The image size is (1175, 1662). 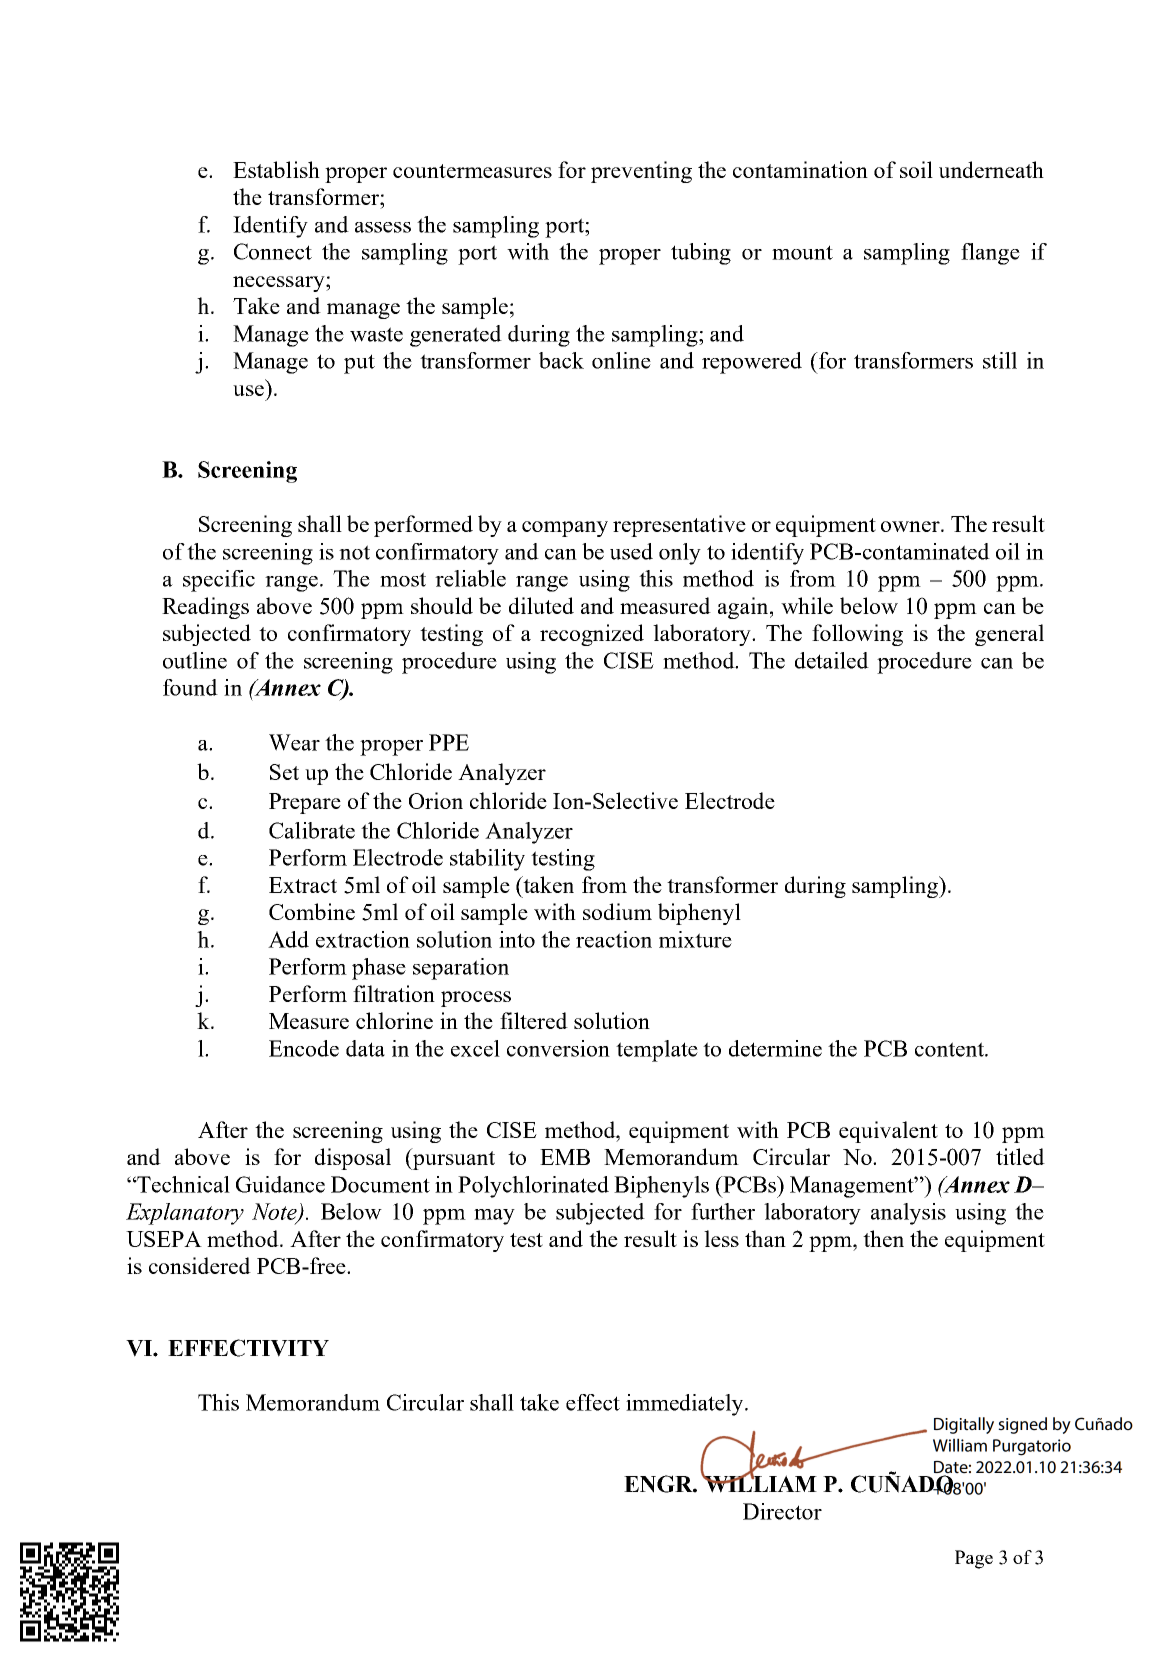 What do you see at coordinates (200, 1265) in the document?
I see `considered` at bounding box center [200, 1265].
